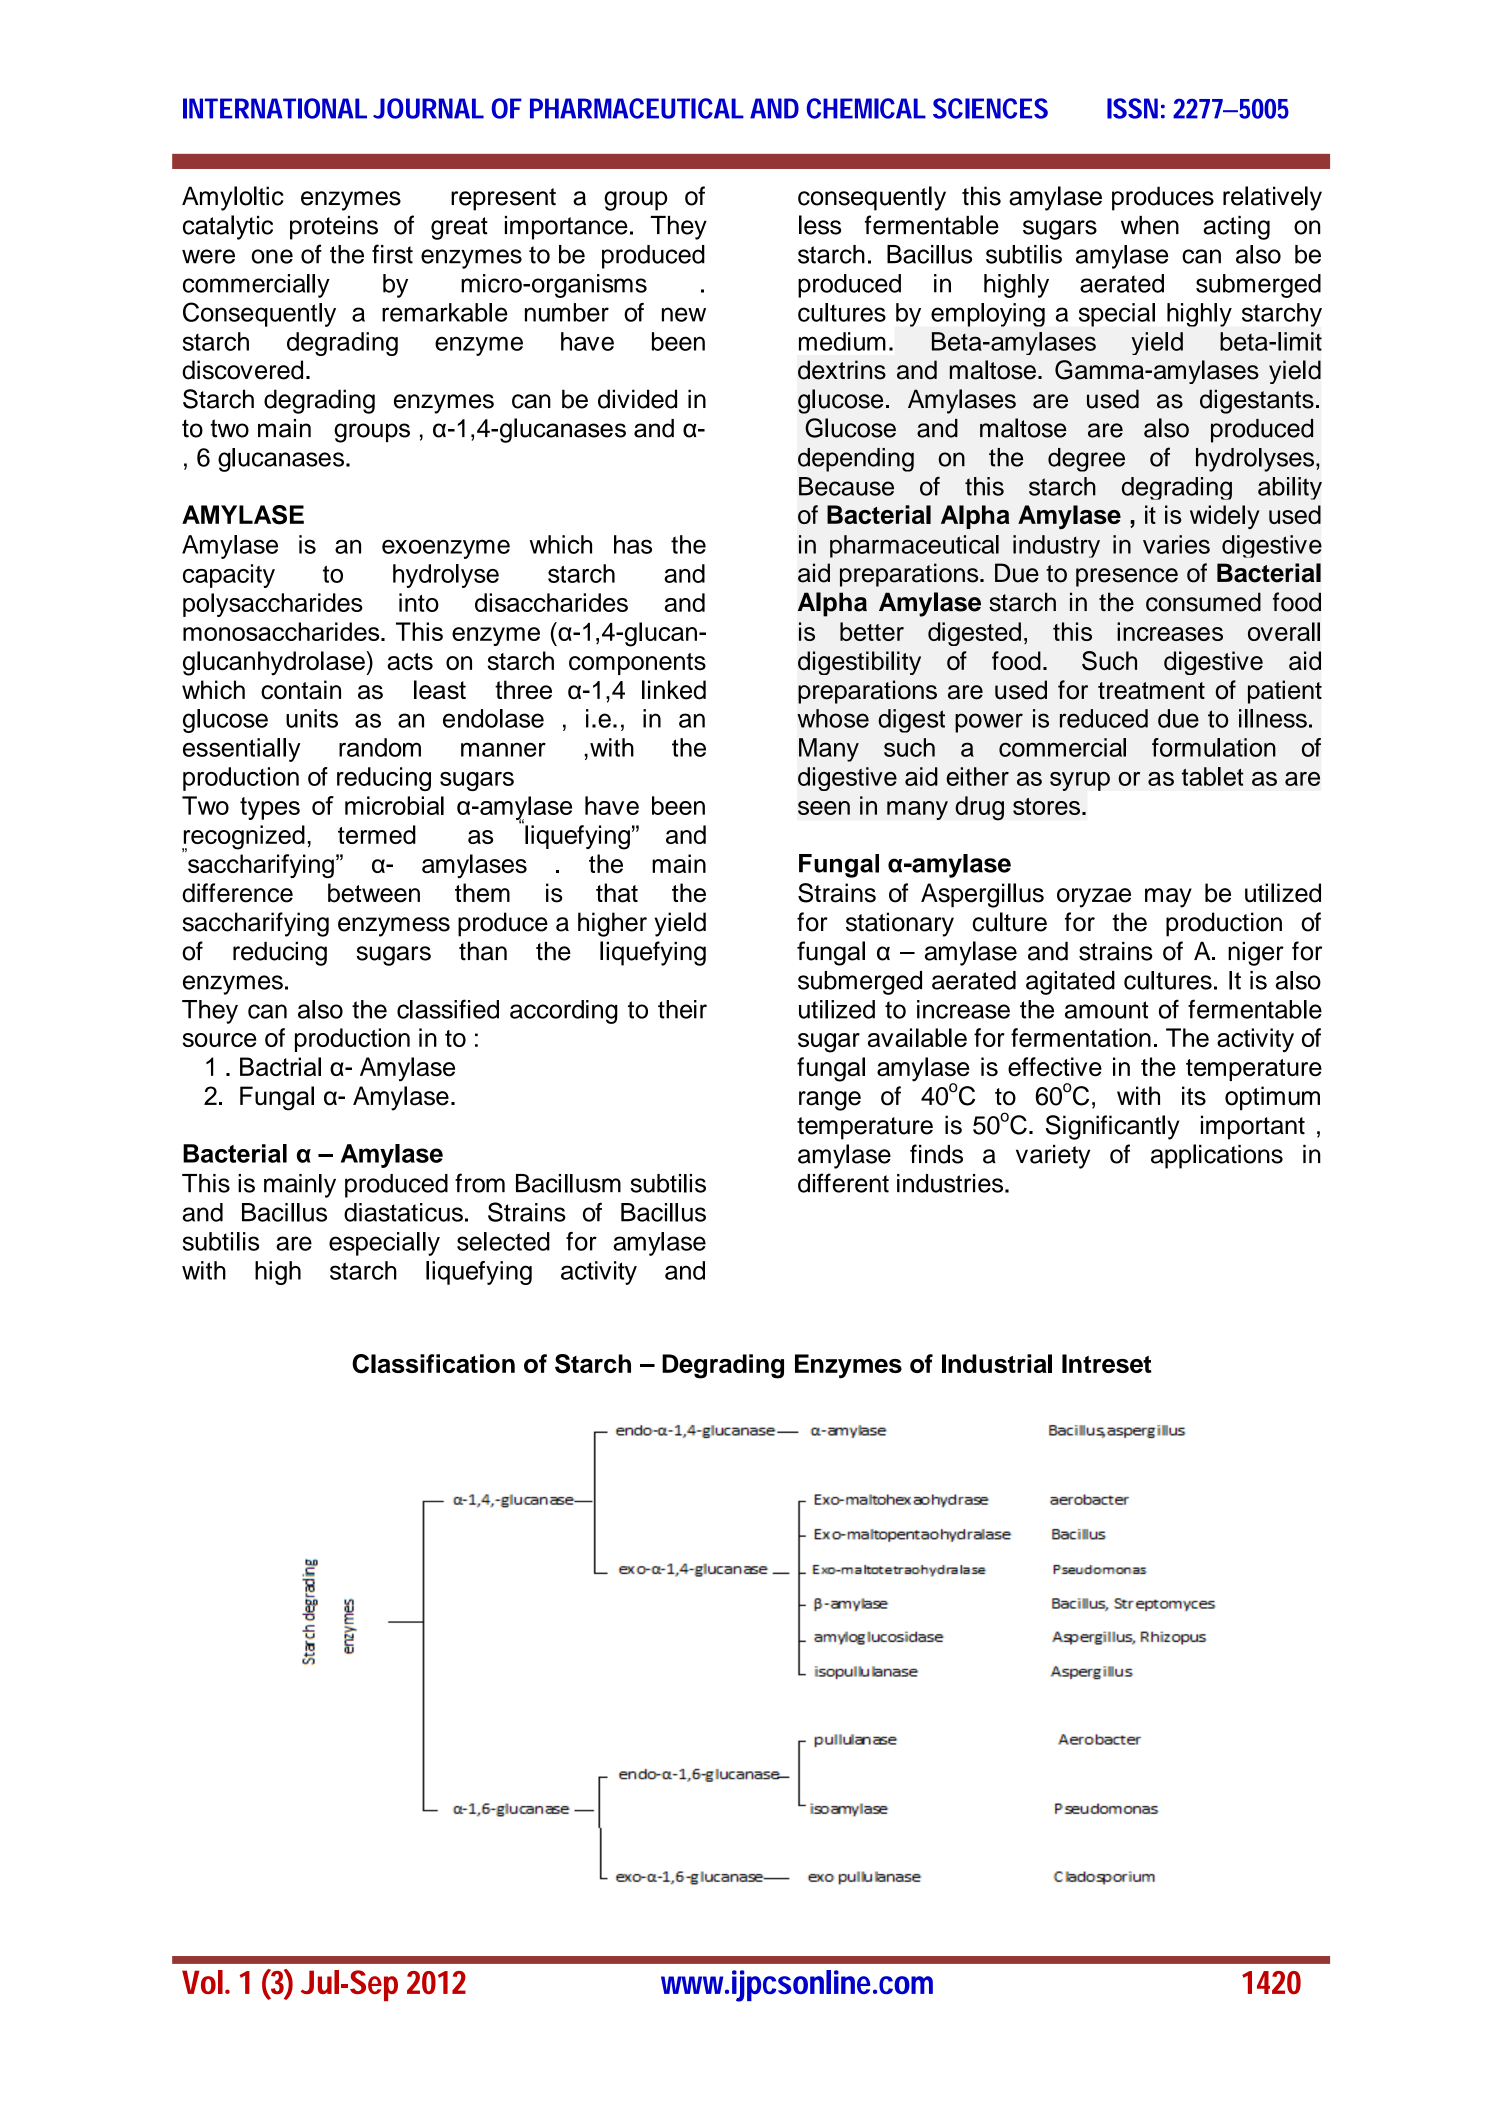 This page has width=1503, height=2126. What do you see at coordinates (830, 1101) in the page?
I see `range` at bounding box center [830, 1101].
